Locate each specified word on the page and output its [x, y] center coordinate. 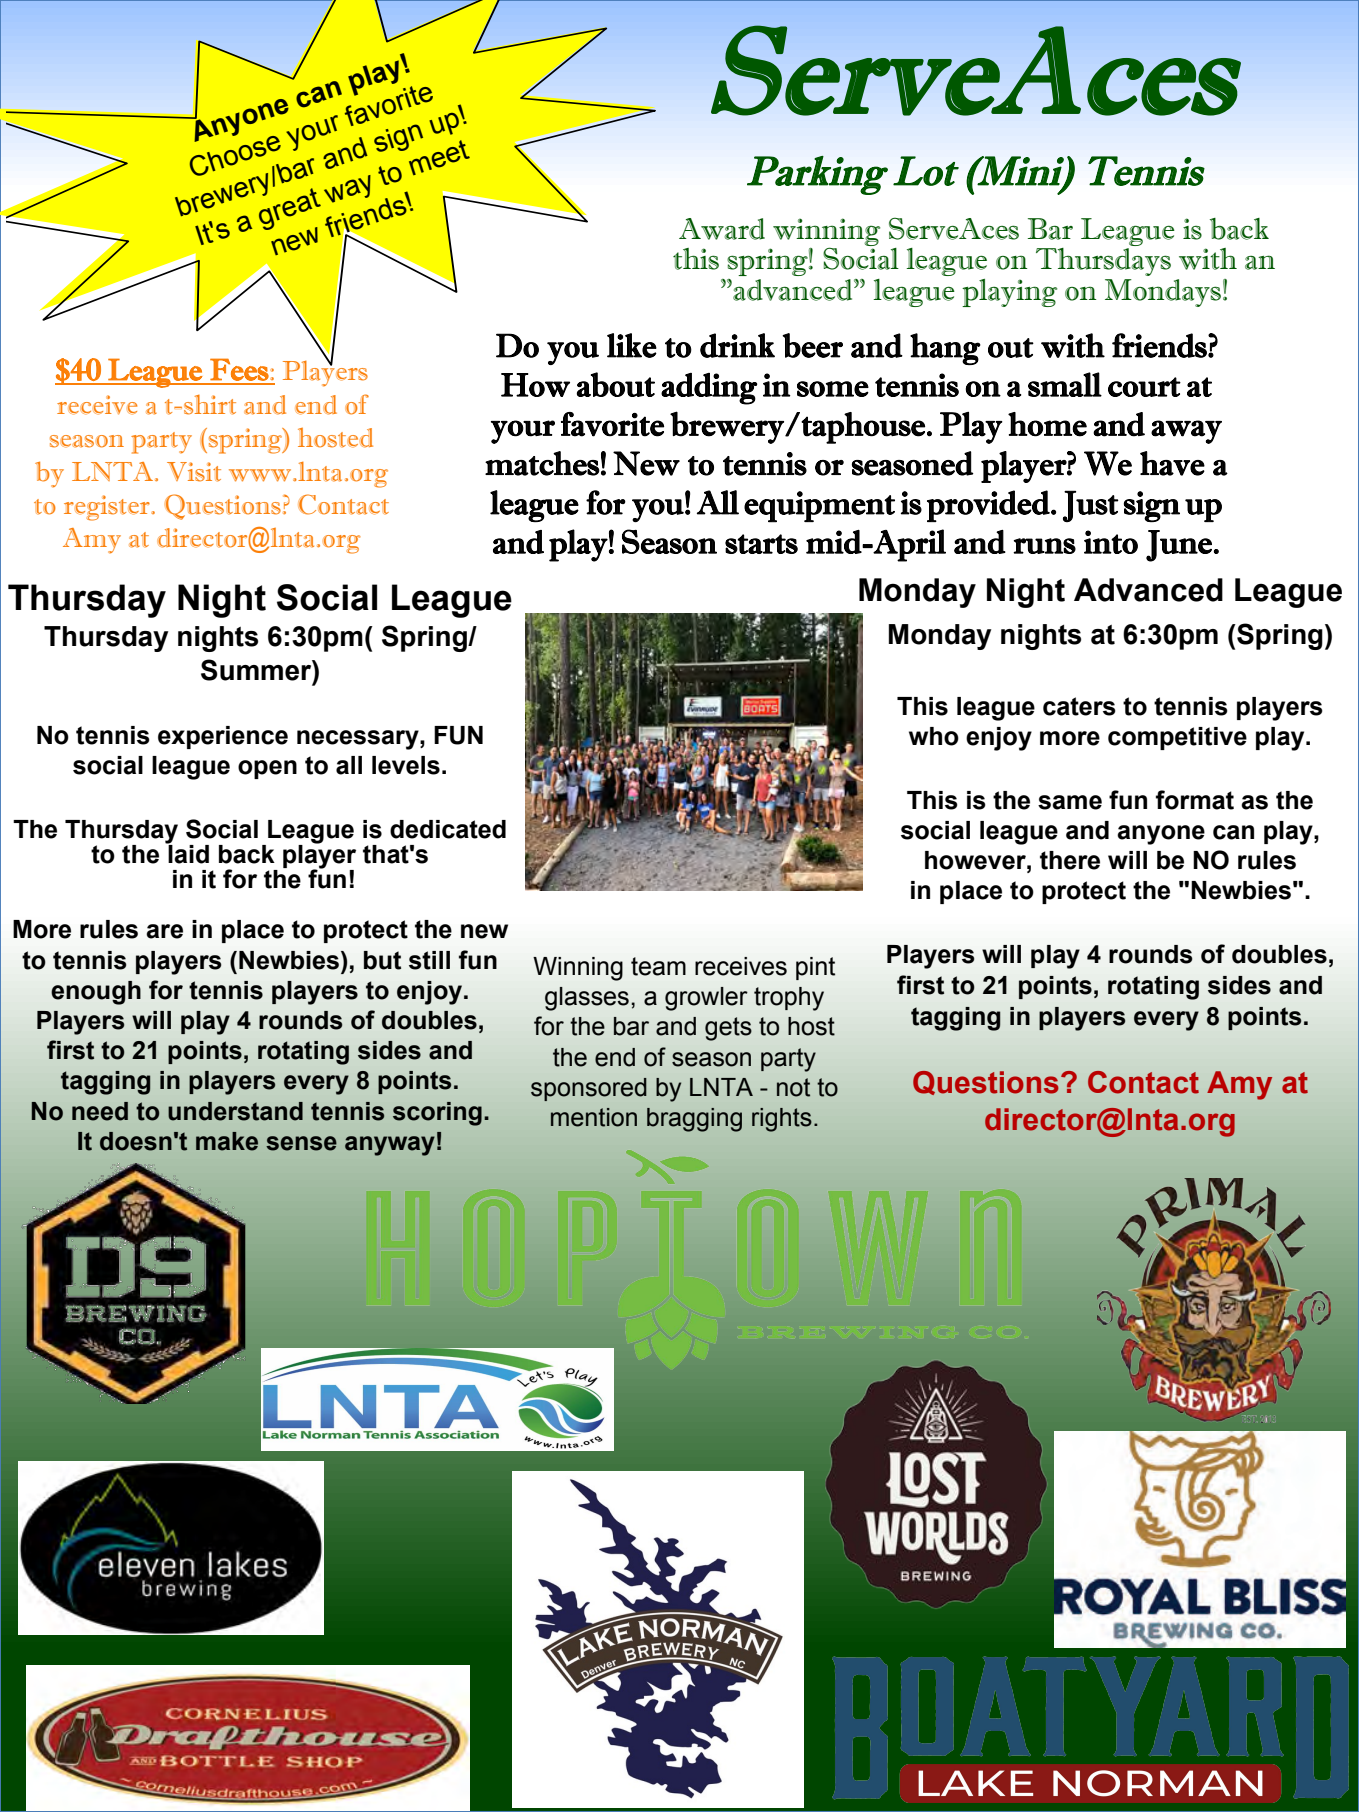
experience [223, 737]
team [658, 966]
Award [722, 229]
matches [542, 463]
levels [406, 765]
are [164, 931]
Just [1091, 506]
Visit [194, 472]
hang [945, 349]
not [793, 1087]
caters [1079, 706]
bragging [694, 1120]
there [1070, 860]
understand [235, 1111]
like [632, 345]
